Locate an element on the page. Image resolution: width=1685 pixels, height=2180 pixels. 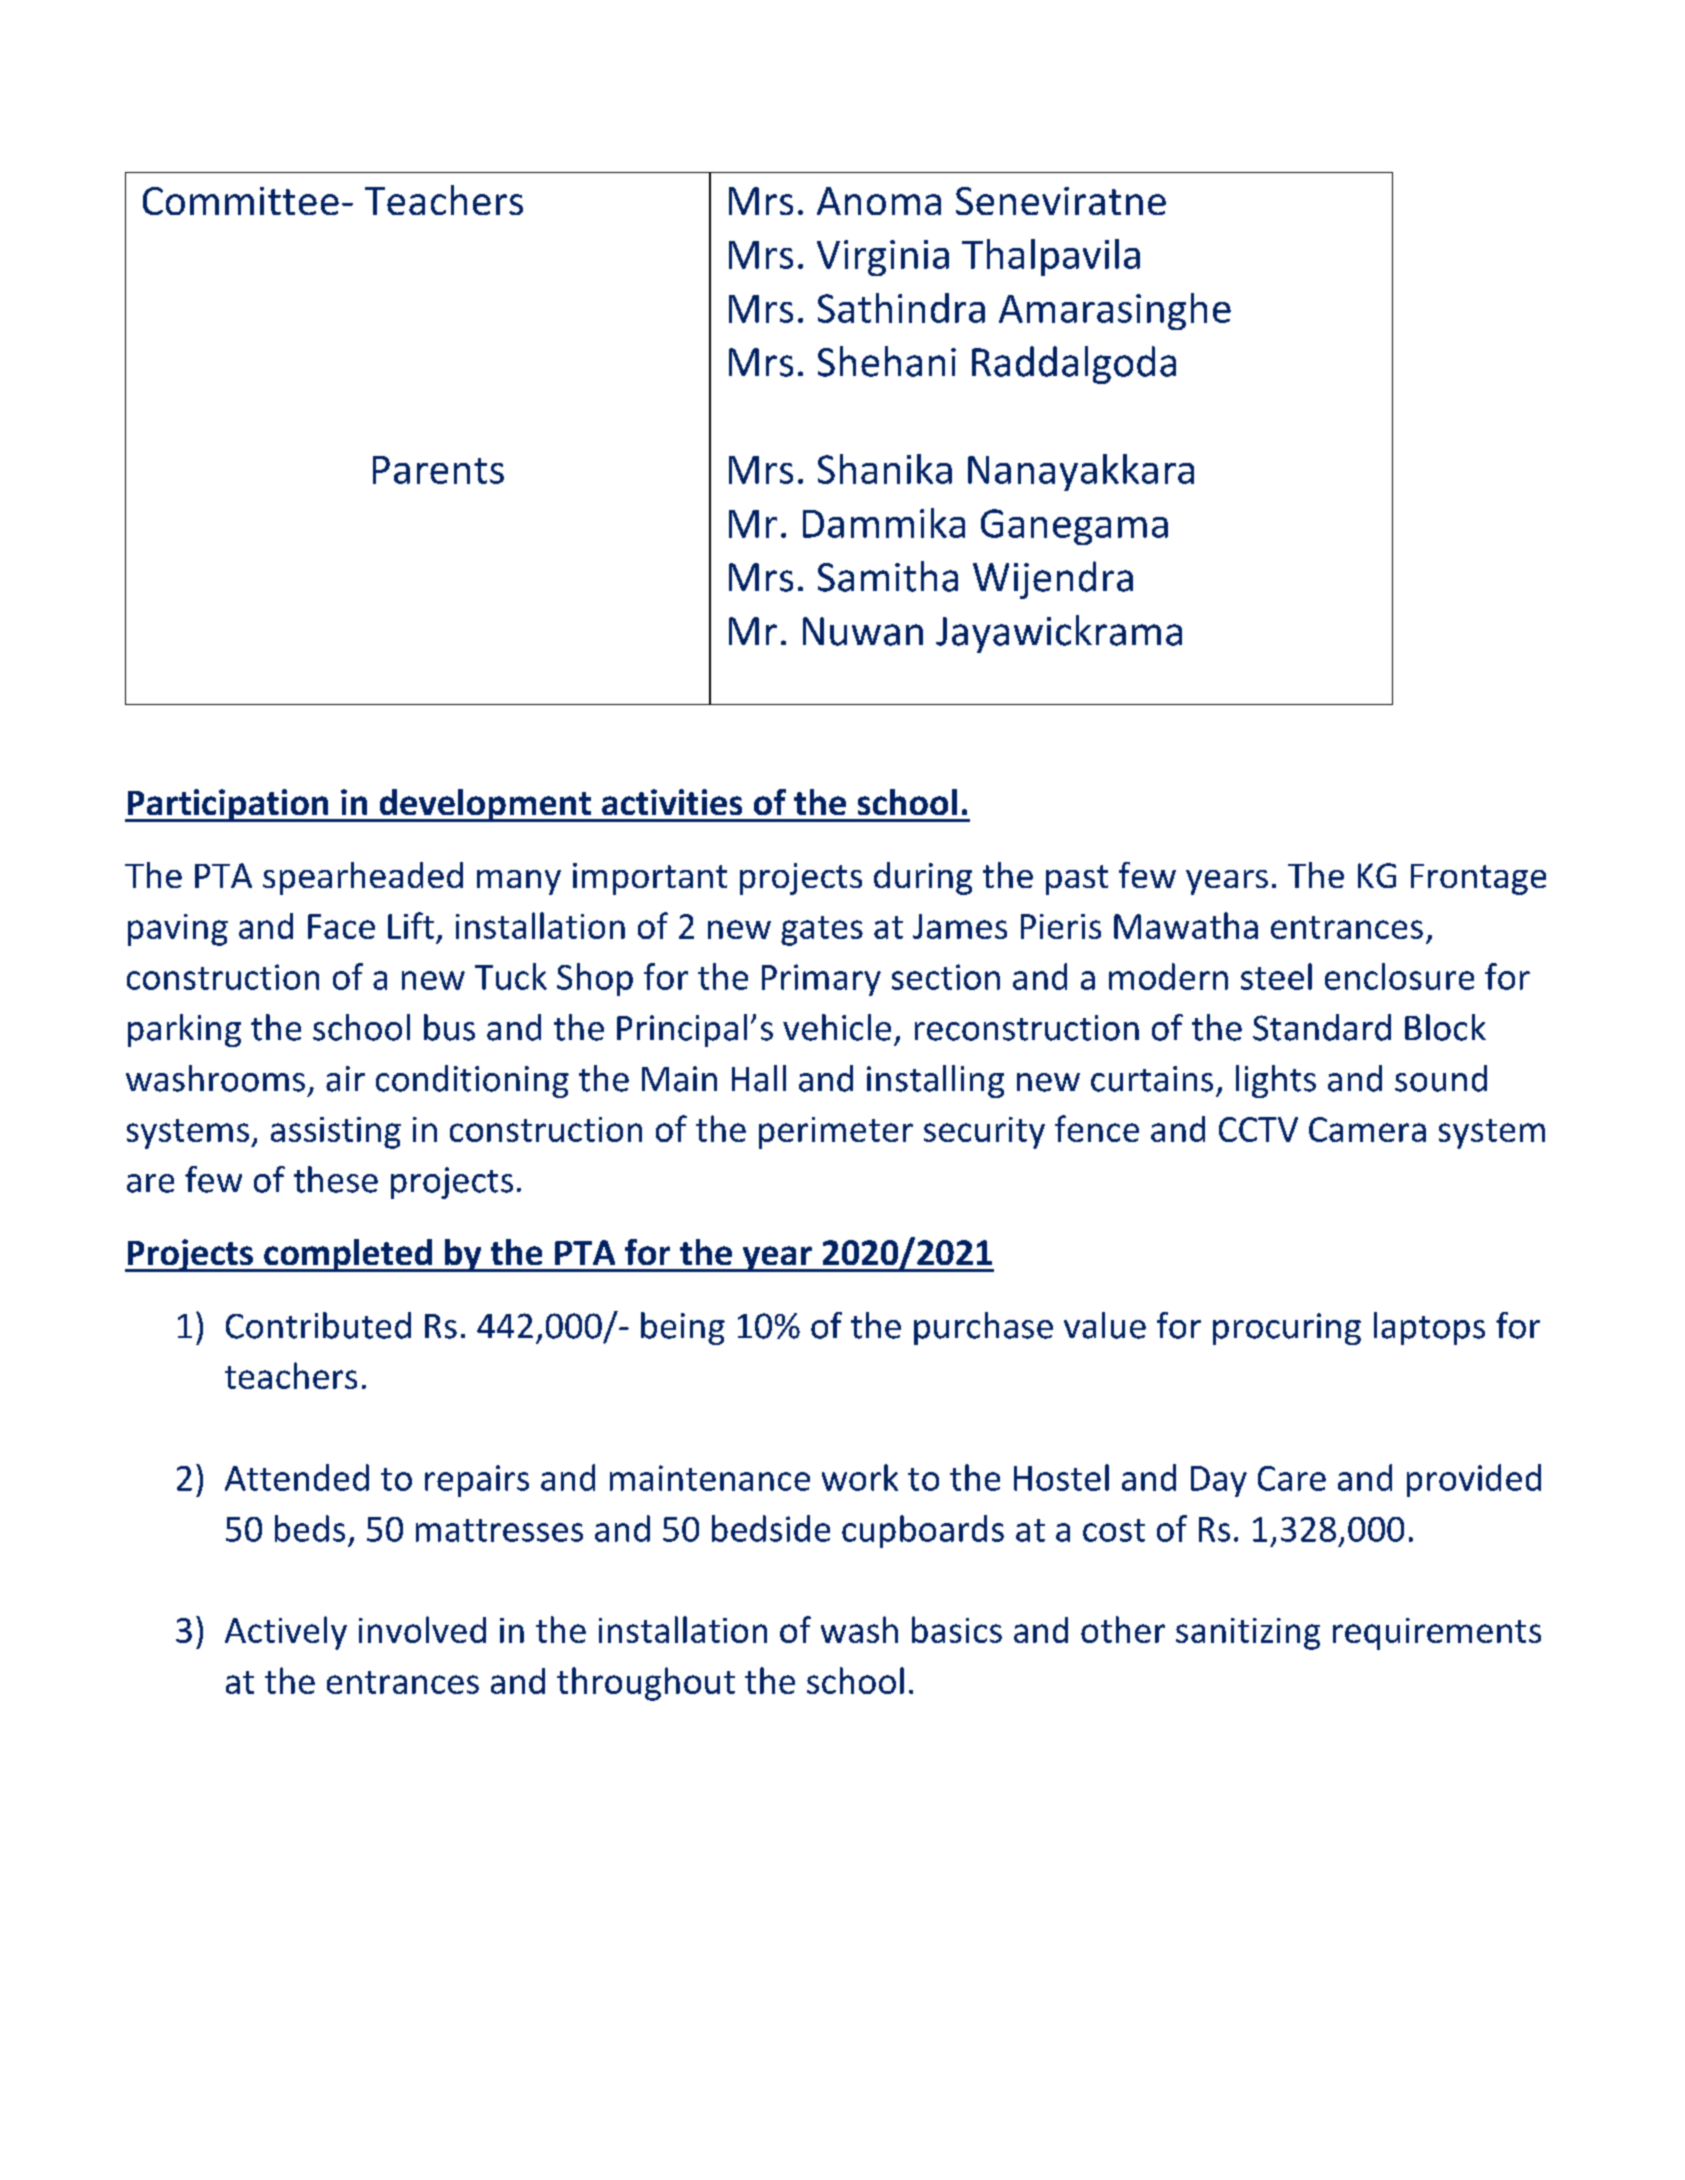
basics is located at coordinates (957, 1629).
